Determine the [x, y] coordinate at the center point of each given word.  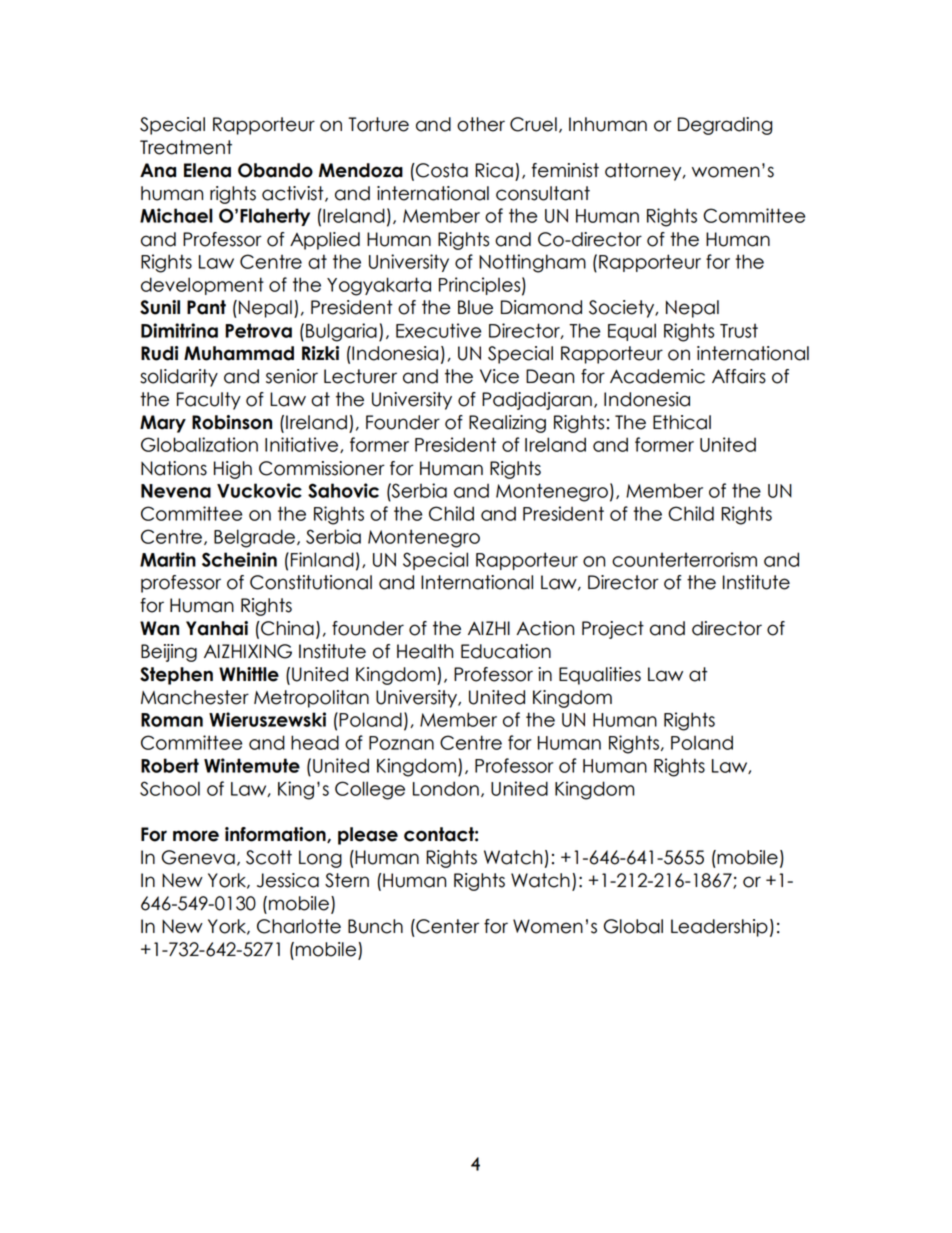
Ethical [682, 422]
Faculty [209, 401]
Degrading [725, 126]
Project [613, 630]
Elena [207, 170]
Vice [499, 376]
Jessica [288, 880]
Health [425, 651]
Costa [441, 170]
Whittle [249, 674]
